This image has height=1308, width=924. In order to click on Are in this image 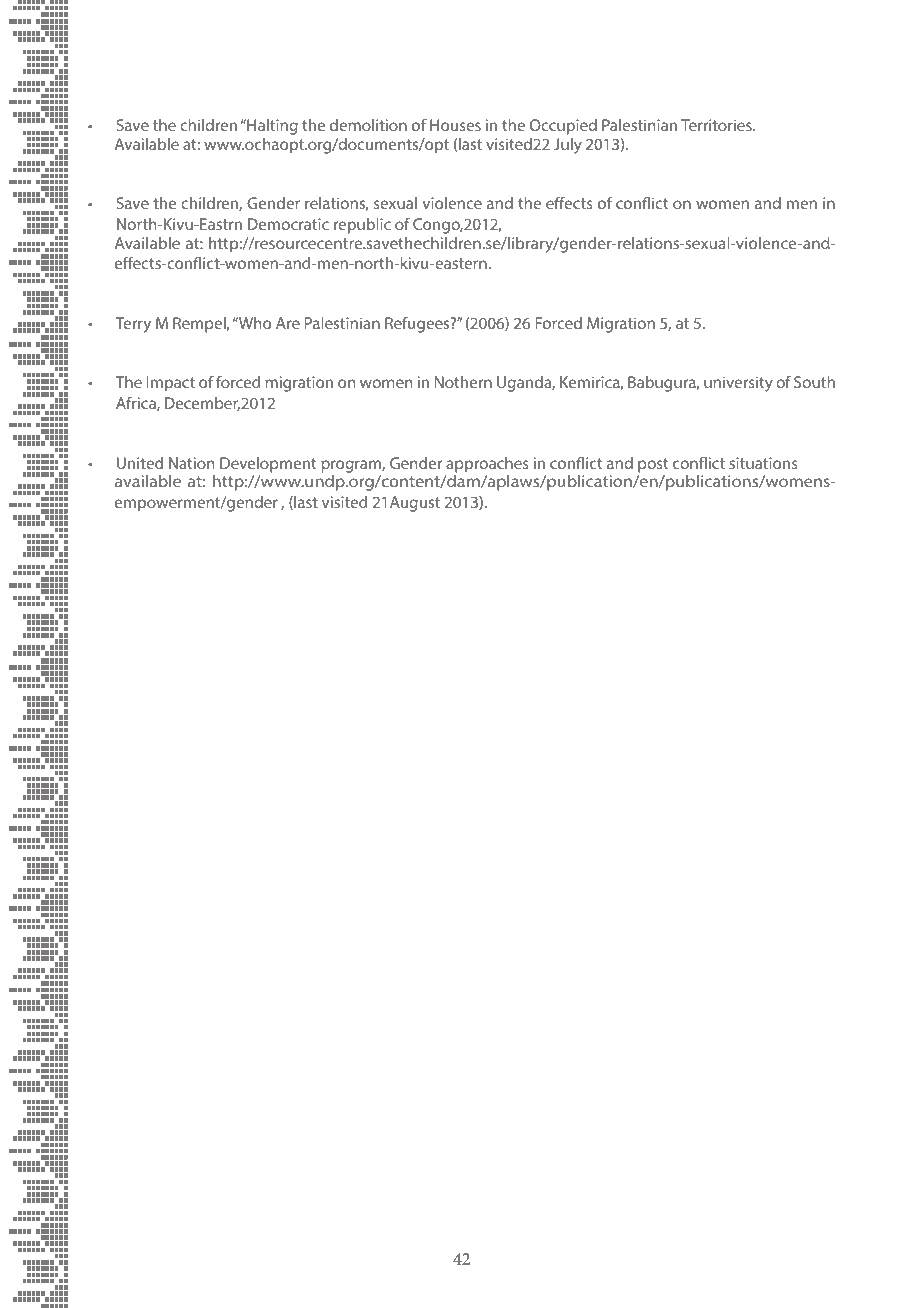, I will do `click(288, 323)`.
